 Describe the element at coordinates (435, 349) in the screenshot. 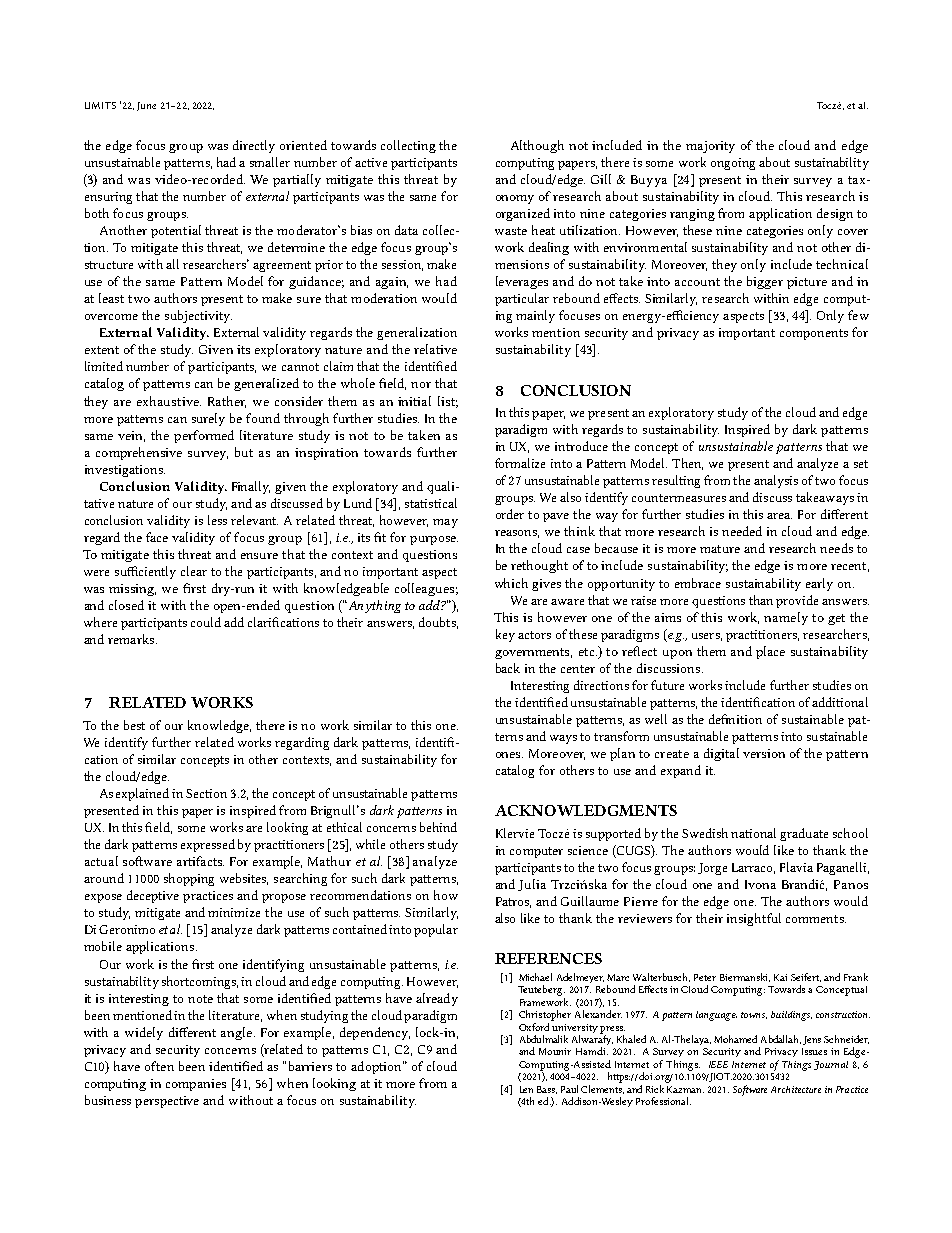

I see `relative` at that location.
